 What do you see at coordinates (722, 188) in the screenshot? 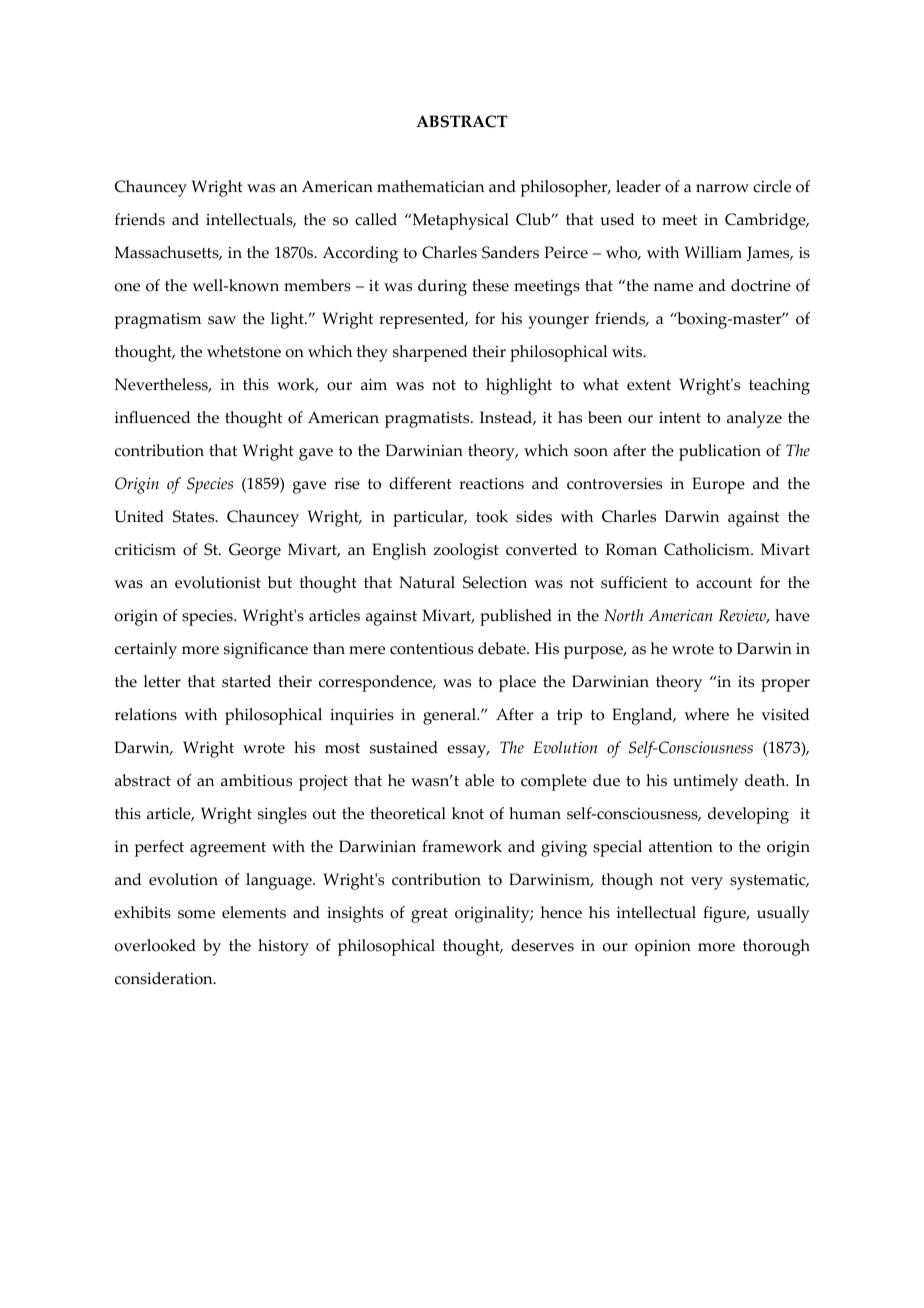
I see `narrow` at bounding box center [722, 188].
